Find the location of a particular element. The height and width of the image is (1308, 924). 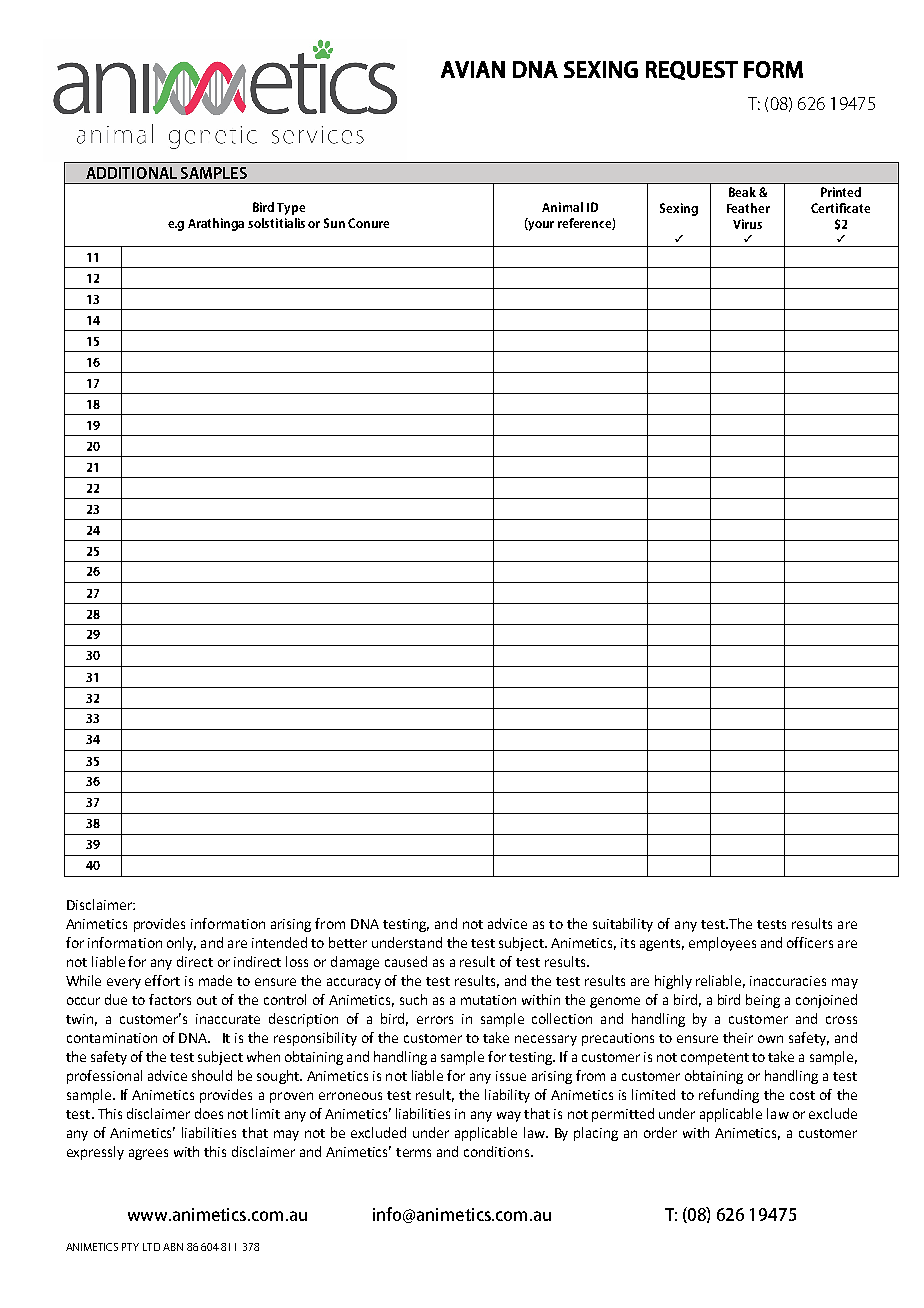

suitability is located at coordinates (623, 925).
